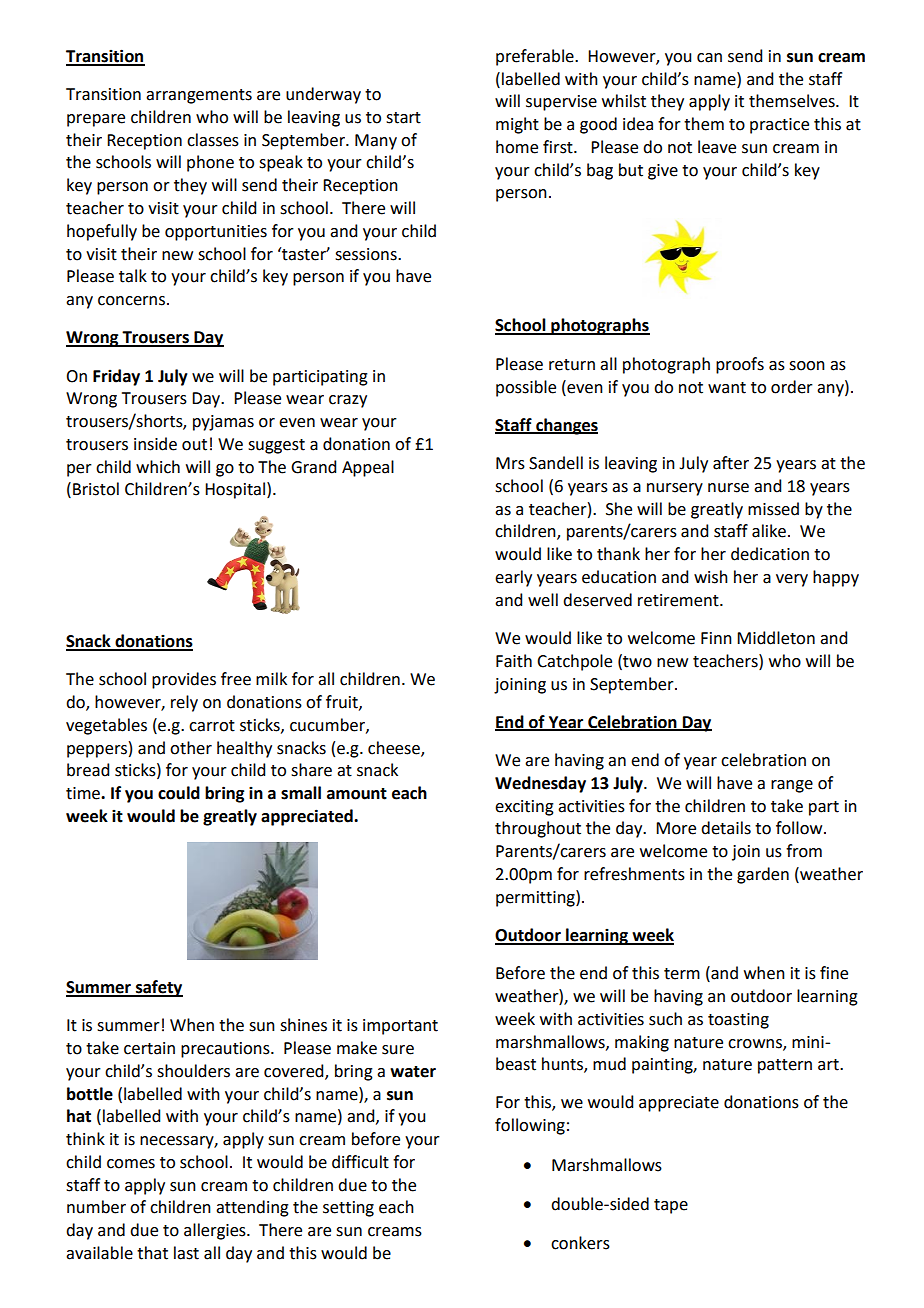 Image resolution: width=924 pixels, height=1308 pixels. Describe the element at coordinates (403, 118) in the screenshot. I see `start` at that location.
